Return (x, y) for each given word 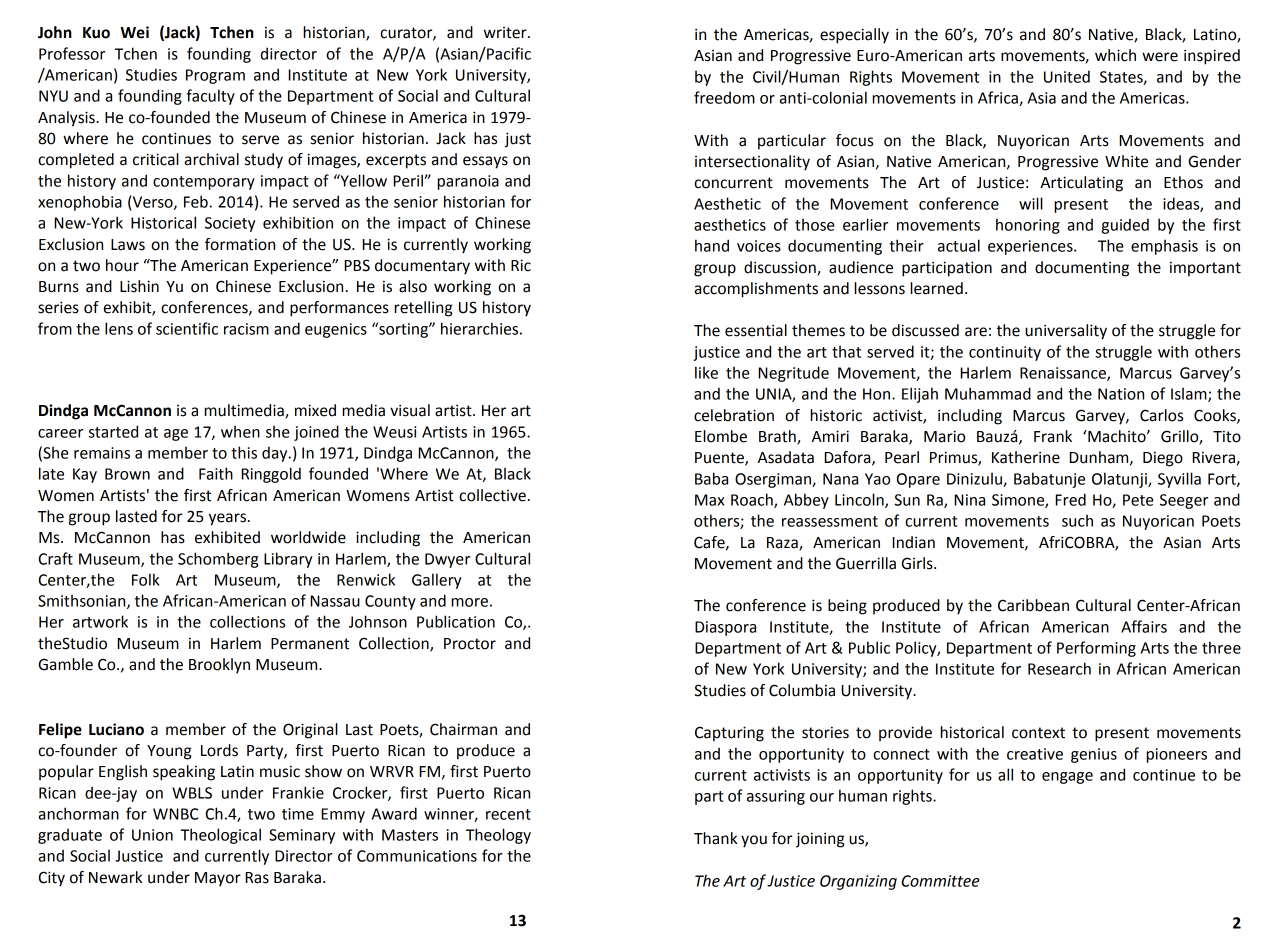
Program (215, 76)
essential (756, 330)
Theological (221, 836)
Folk (146, 579)
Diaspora (725, 628)
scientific (187, 328)
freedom (724, 97)
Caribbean (1033, 605)
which (1115, 55)
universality (1066, 332)
